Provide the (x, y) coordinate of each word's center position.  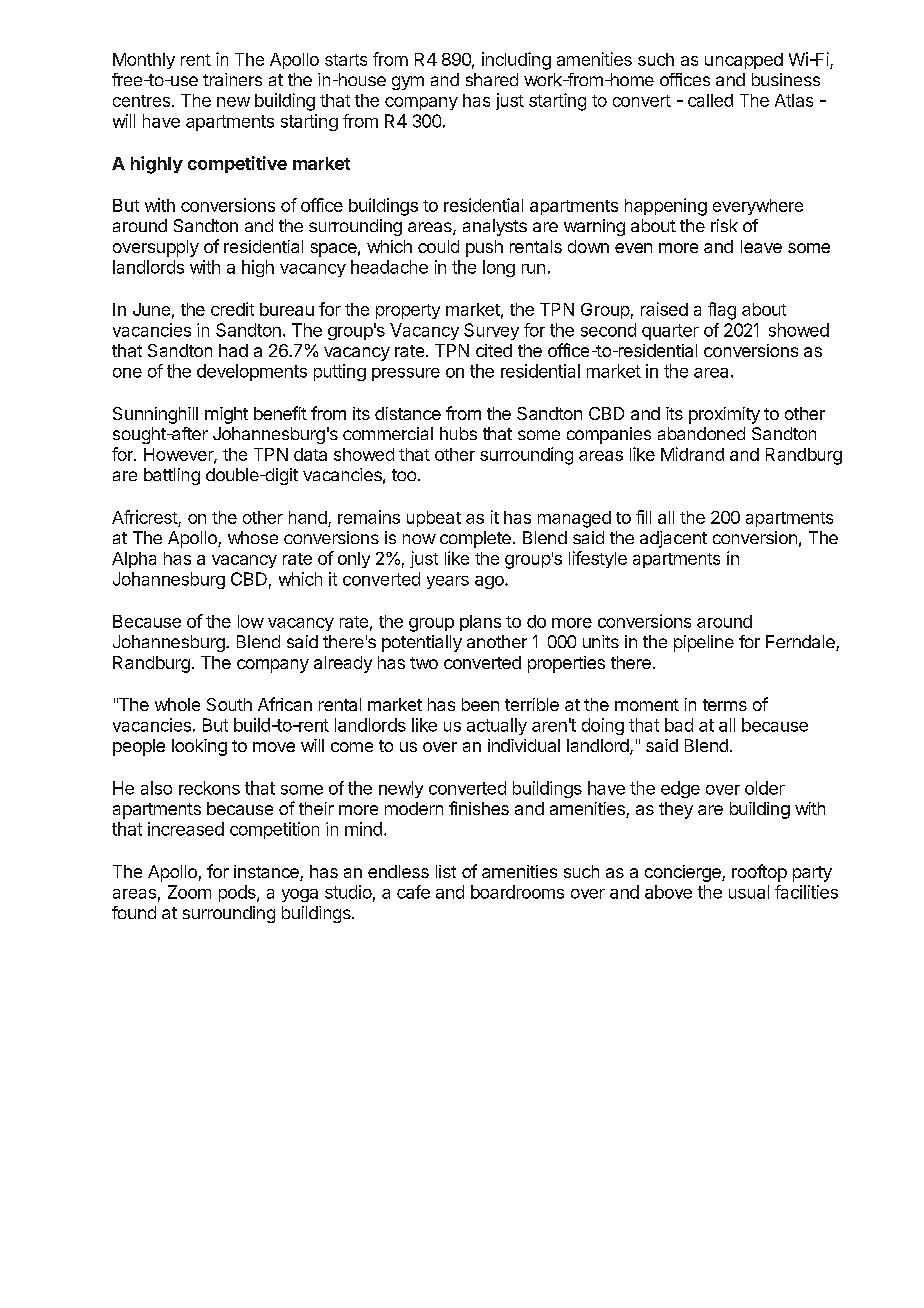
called (710, 100)
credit (232, 309)
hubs (458, 433)
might (226, 415)
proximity (724, 415)
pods (238, 893)
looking (199, 747)
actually (497, 726)
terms (725, 705)
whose (253, 537)
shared (492, 79)
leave (761, 246)
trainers (232, 79)
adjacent (673, 539)
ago (490, 582)
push (484, 248)
